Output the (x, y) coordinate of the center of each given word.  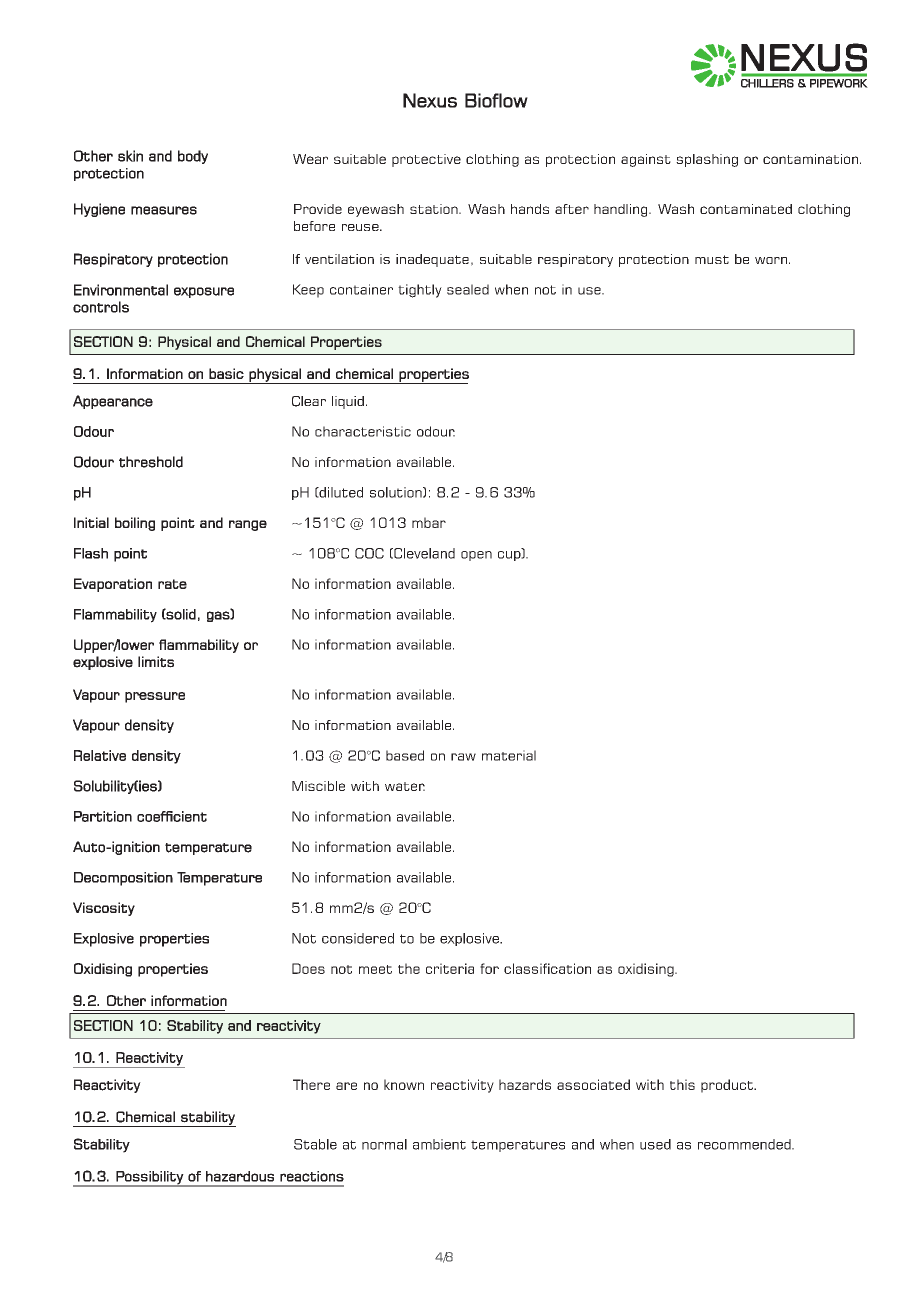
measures (164, 210)
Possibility (150, 1179)
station (435, 209)
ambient (439, 1144)
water (405, 786)
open (476, 556)
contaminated (746, 209)
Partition (103, 816)
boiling (135, 524)
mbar (429, 522)
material (509, 755)
